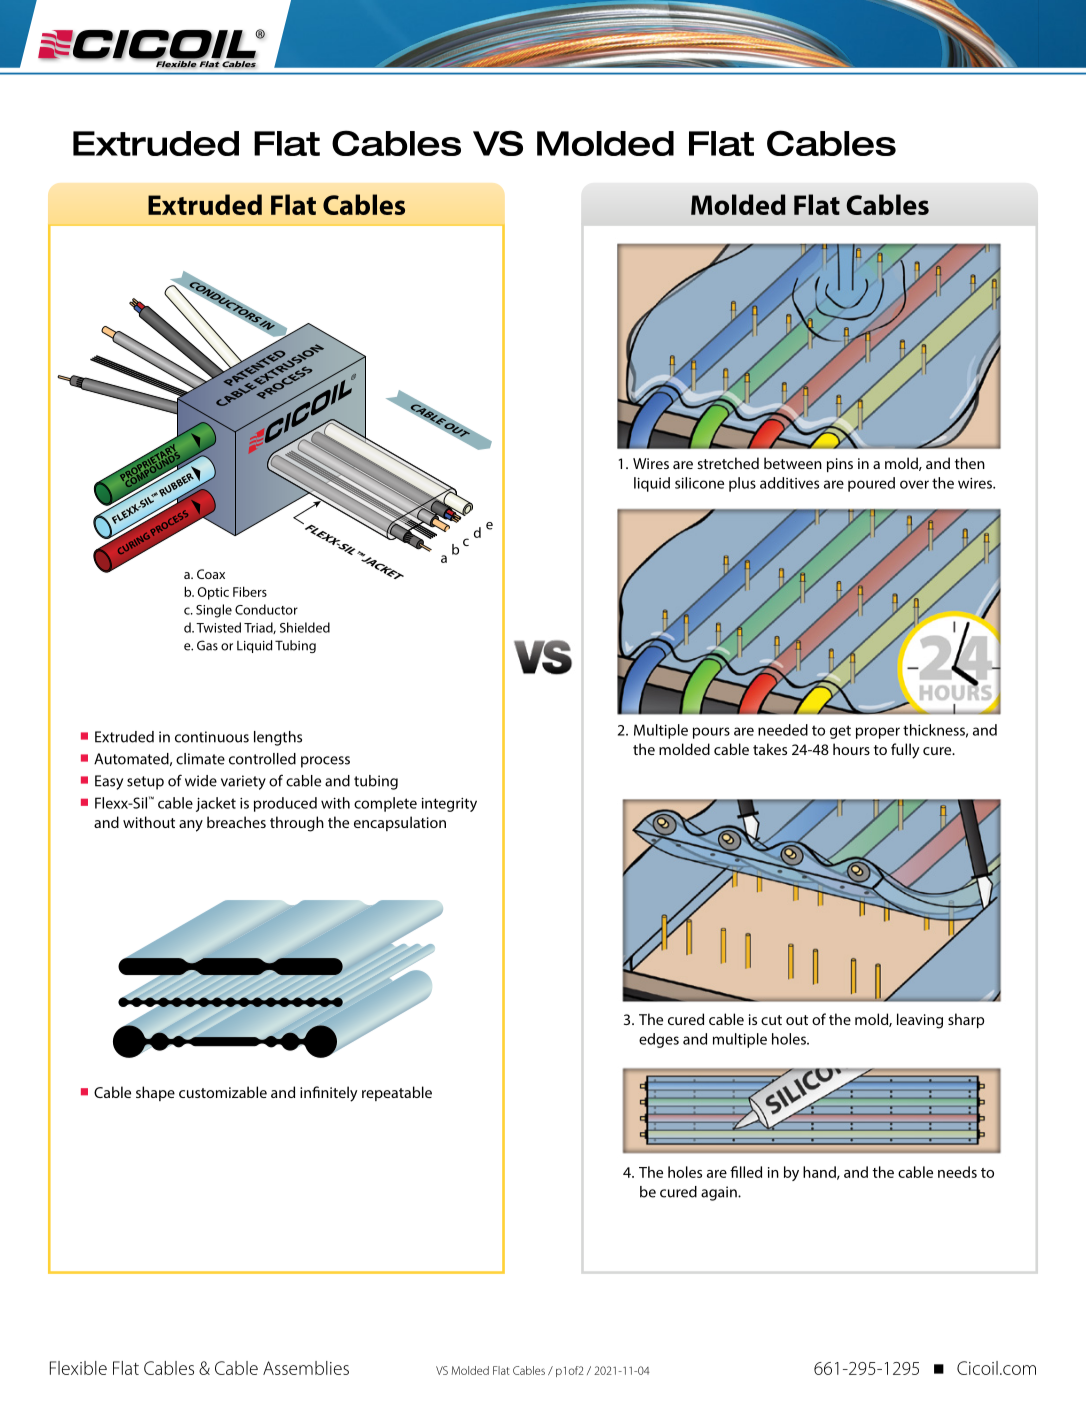 The width and height of the document is (1086, 1406). What do you see at coordinates (155, 1093) in the document?
I see `shape` at bounding box center [155, 1093].
